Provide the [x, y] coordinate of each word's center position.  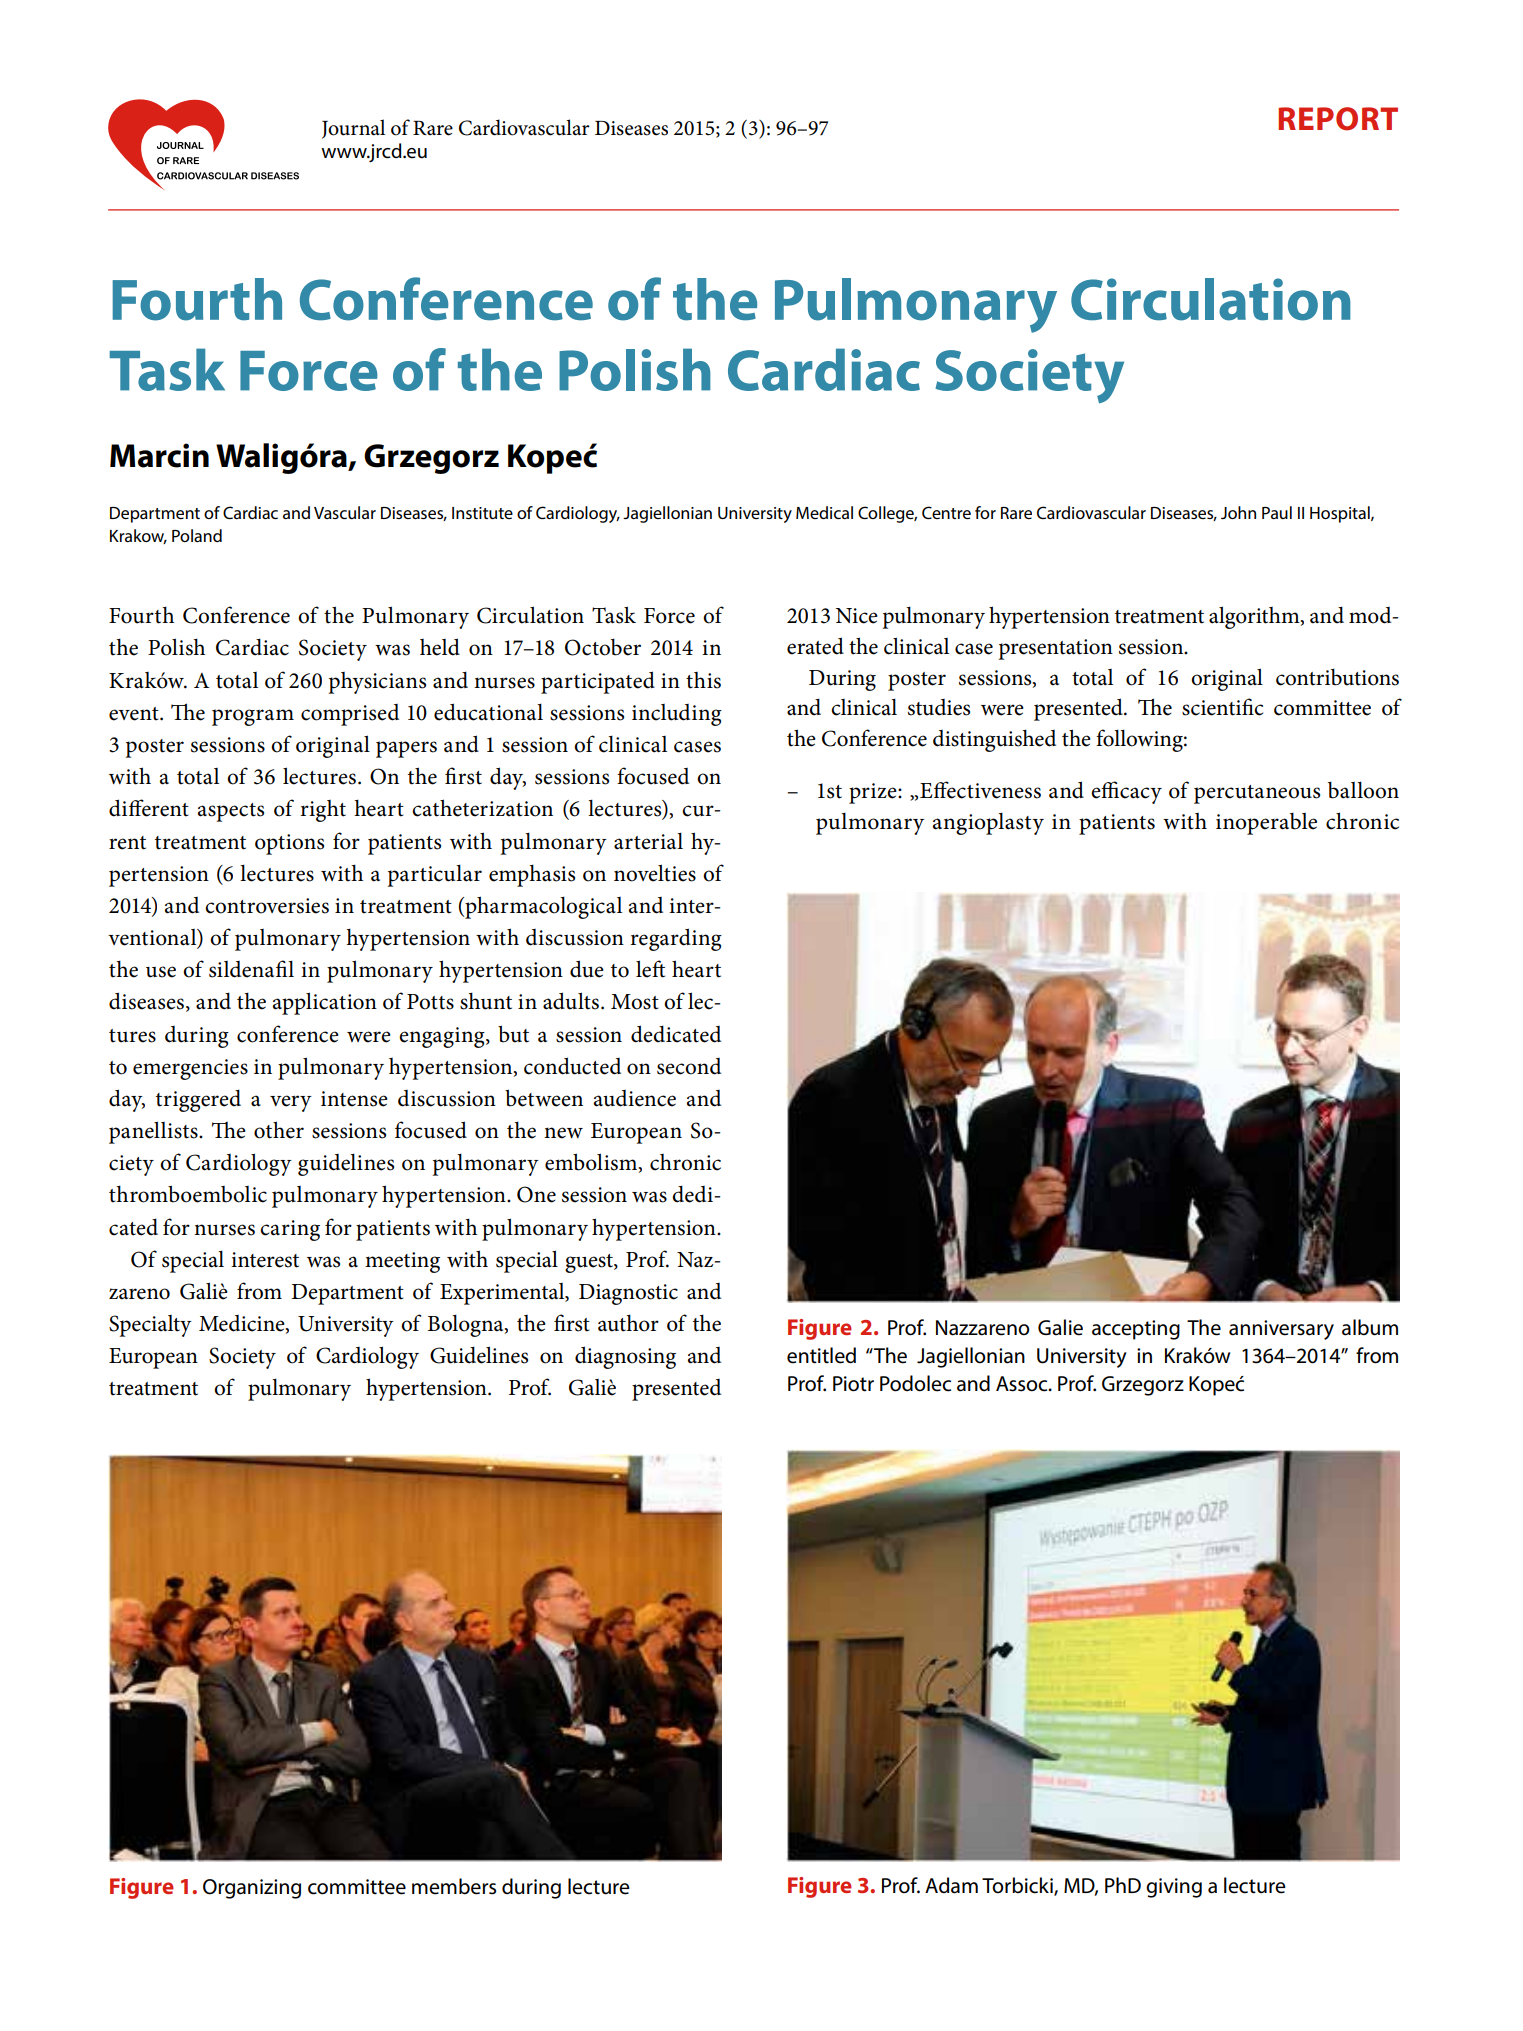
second [689, 1066]
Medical [824, 512]
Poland [197, 535]
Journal [353, 129]
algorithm [1255, 617]
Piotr [853, 1384]
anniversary [1281, 1330]
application [325, 1003]
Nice [856, 616]
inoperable [1266, 824]
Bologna [467, 1326]
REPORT [1338, 119]
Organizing [252, 1889]
